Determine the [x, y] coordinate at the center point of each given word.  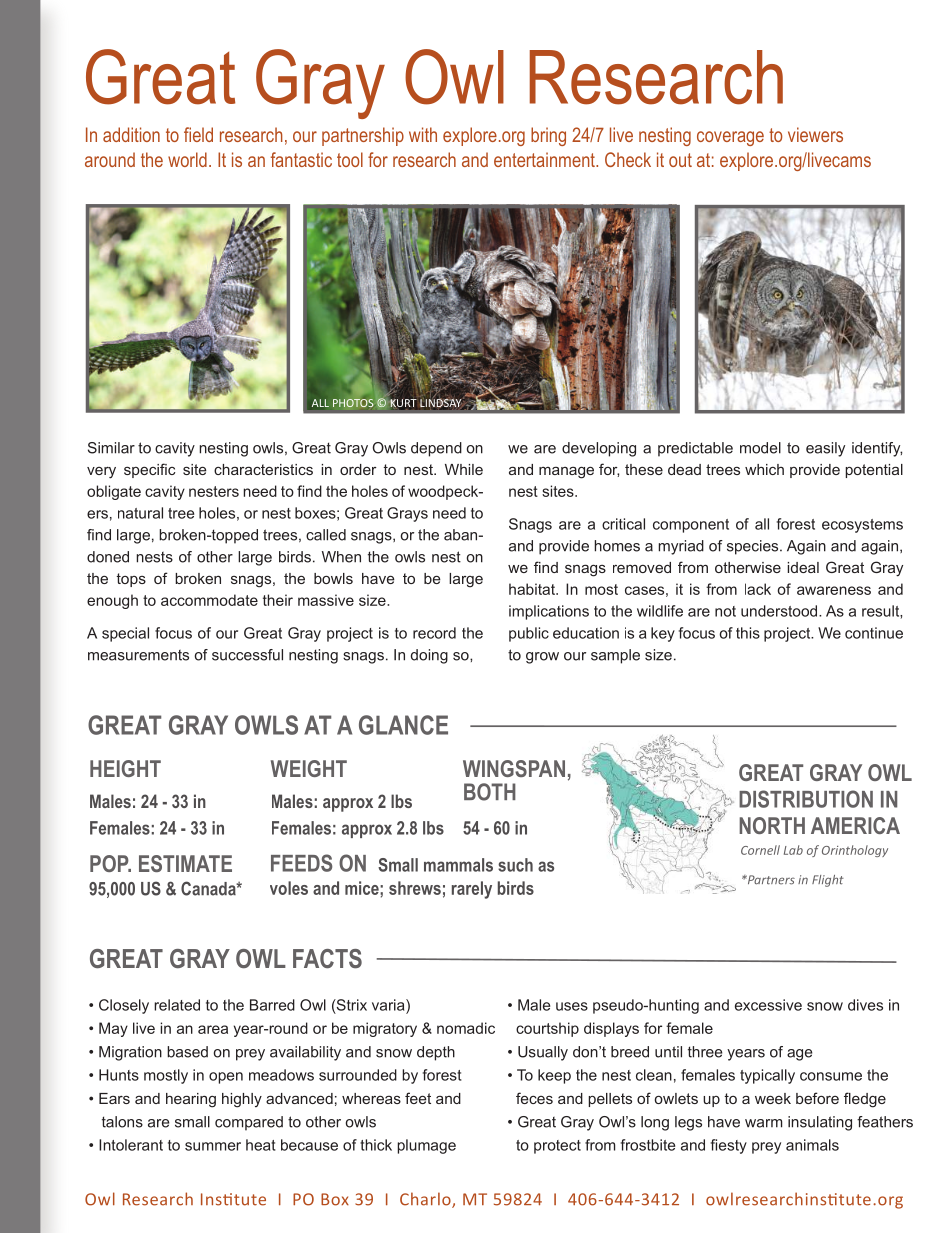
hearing [191, 1100]
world [187, 159]
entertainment [545, 159]
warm [763, 1123]
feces [534, 1098]
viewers [815, 134]
